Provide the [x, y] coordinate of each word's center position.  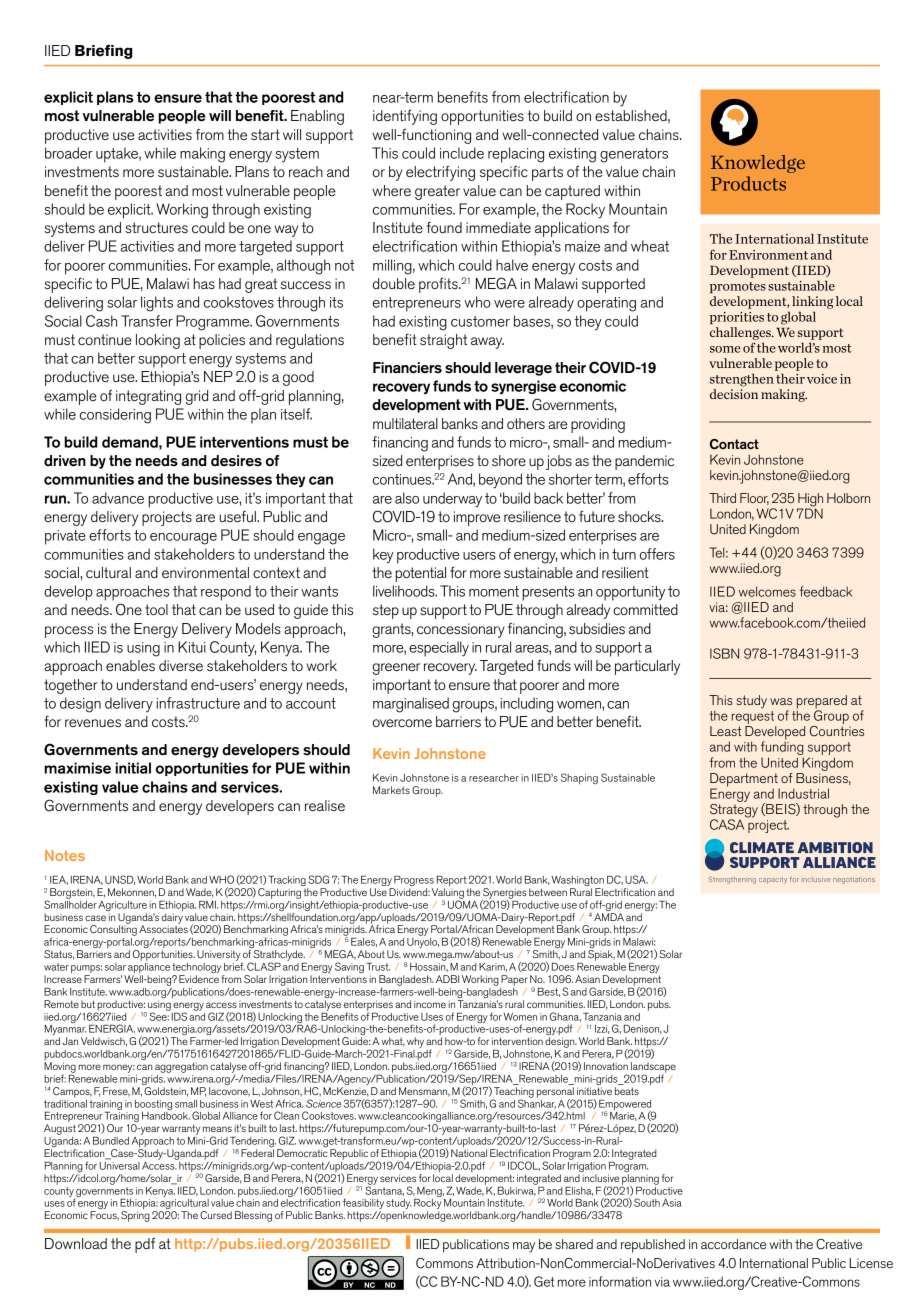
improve [477, 518]
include [462, 153]
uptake [118, 155]
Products [748, 183]
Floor [754, 499]
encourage [183, 539]
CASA [727, 824]
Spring [135, 1216]
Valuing [448, 894]
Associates [163, 928]
